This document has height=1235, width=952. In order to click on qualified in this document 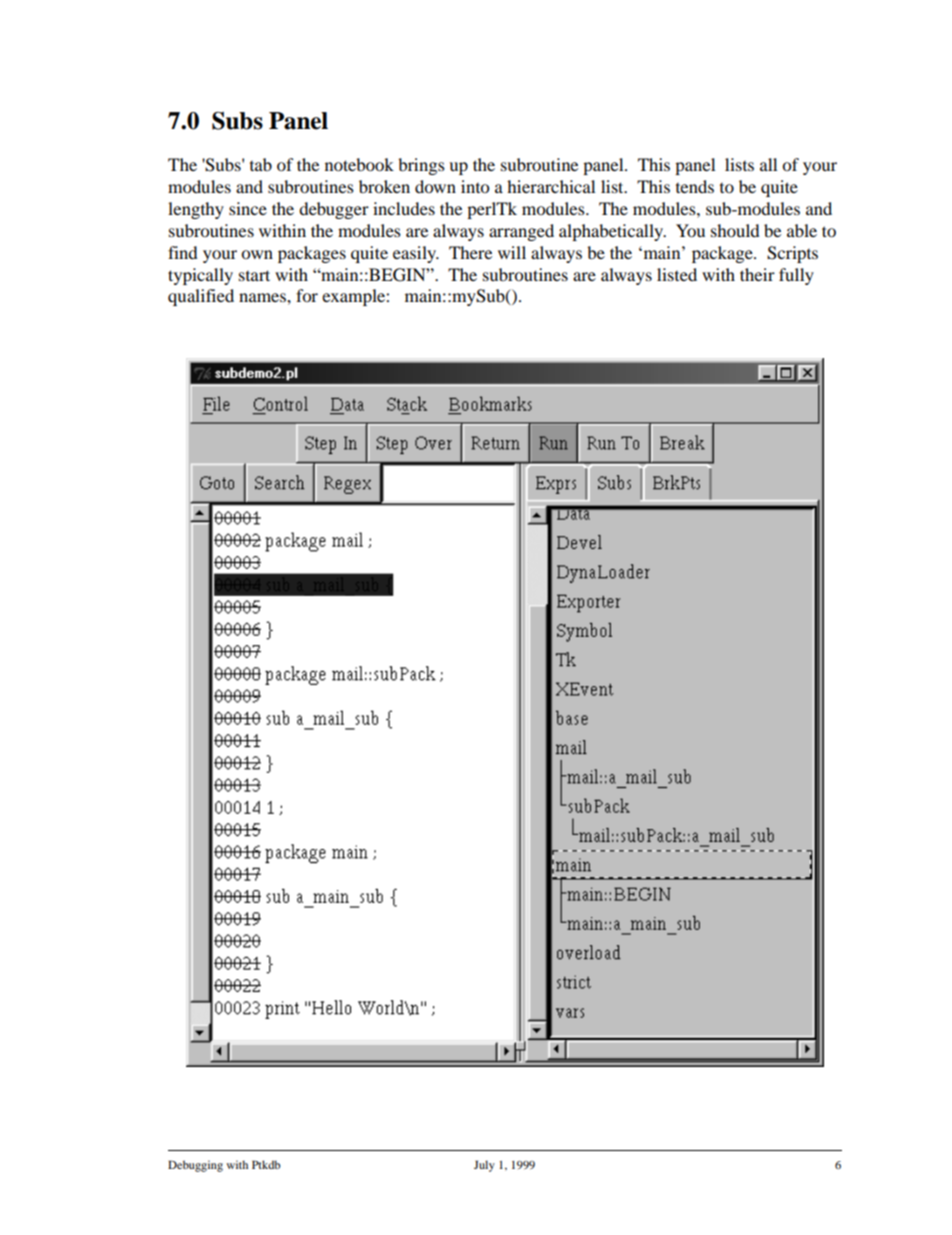, I will do `click(201, 297)`.
